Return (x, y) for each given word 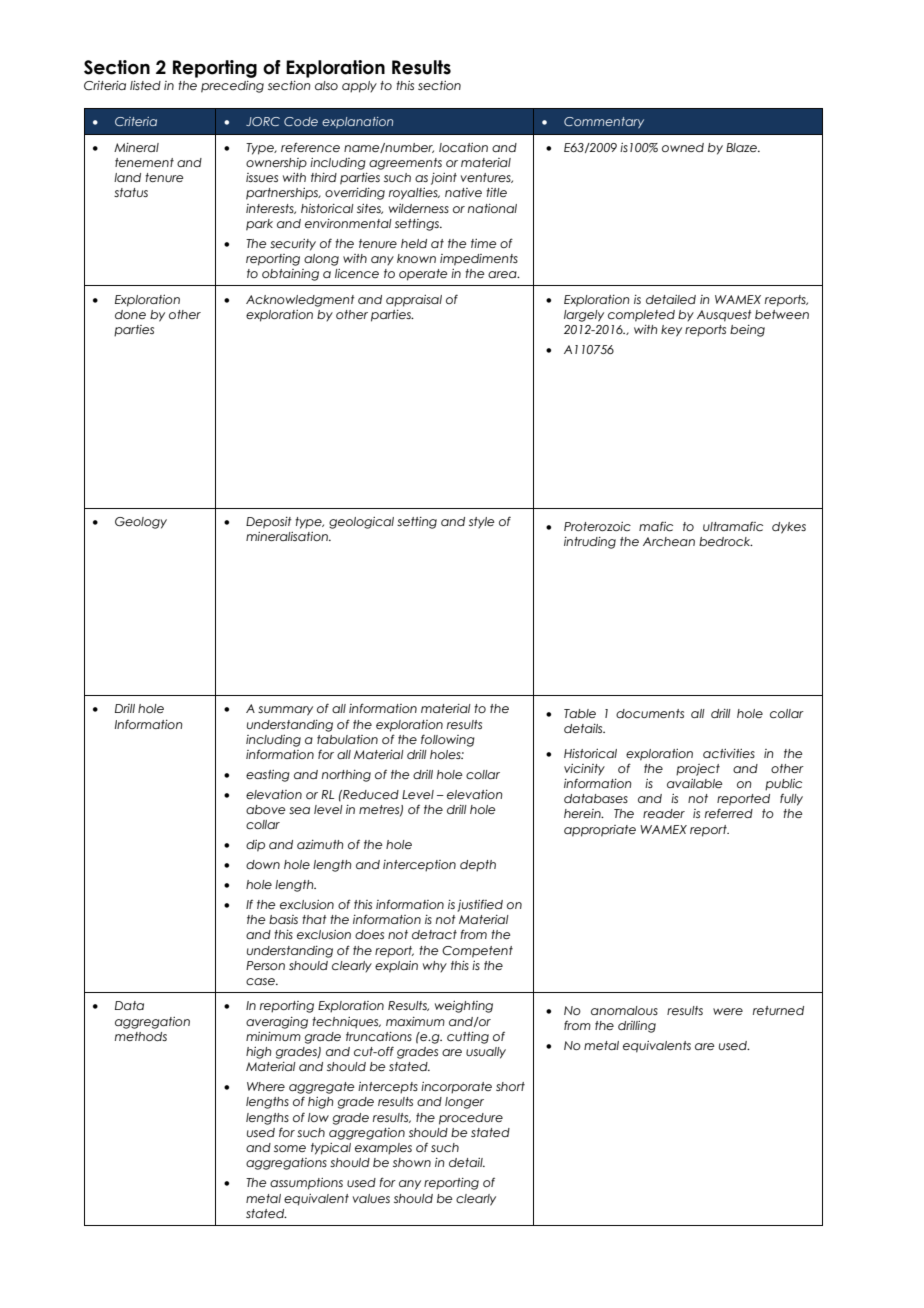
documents (650, 713)
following (448, 740)
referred (729, 813)
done (130, 314)
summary (285, 711)
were (728, 1011)
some (290, 1148)
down (263, 864)
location (463, 147)
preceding (232, 87)
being (747, 331)
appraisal (414, 301)
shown (412, 1162)
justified (480, 905)
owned (683, 147)
